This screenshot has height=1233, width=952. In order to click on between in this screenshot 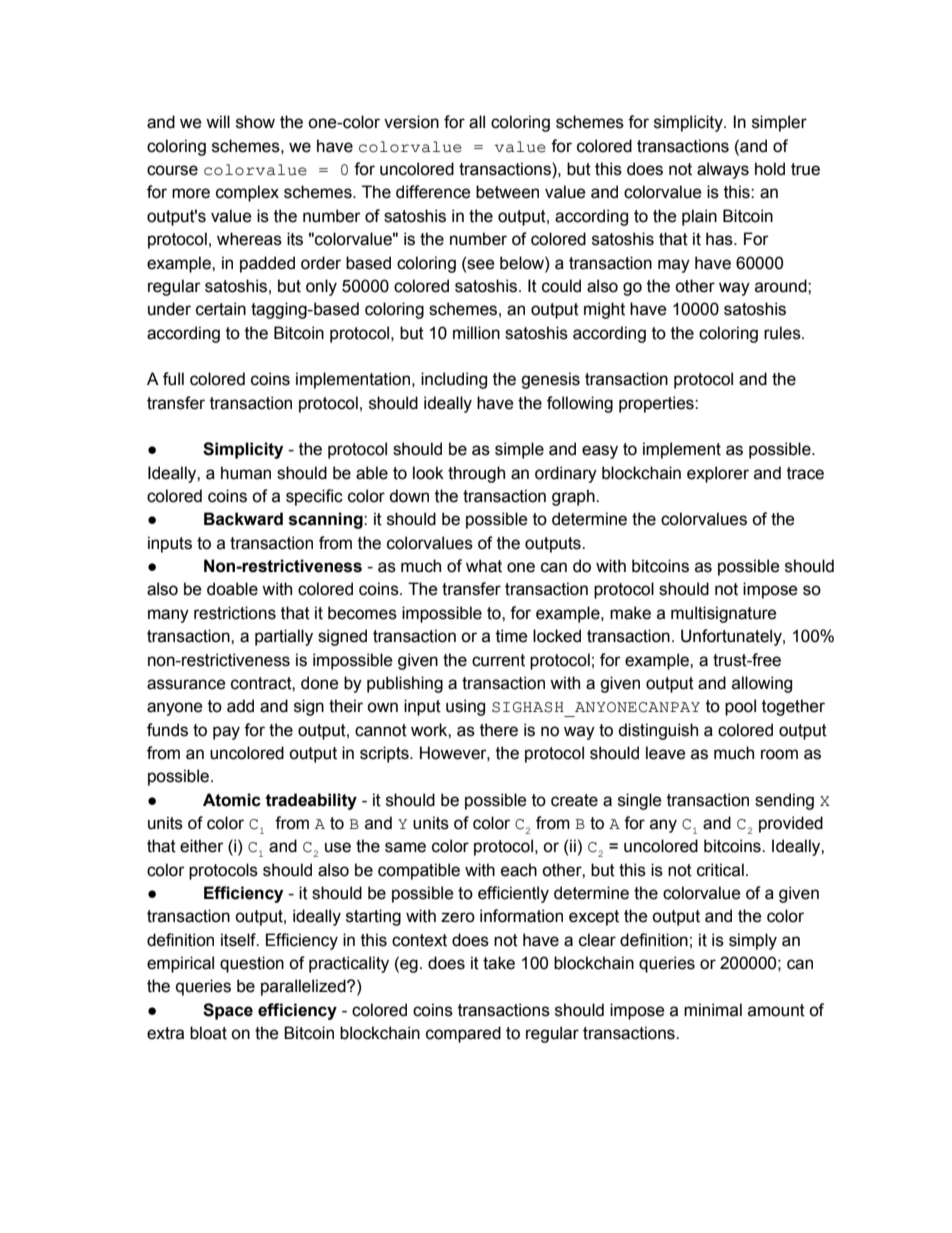, I will do `click(507, 192)`.
